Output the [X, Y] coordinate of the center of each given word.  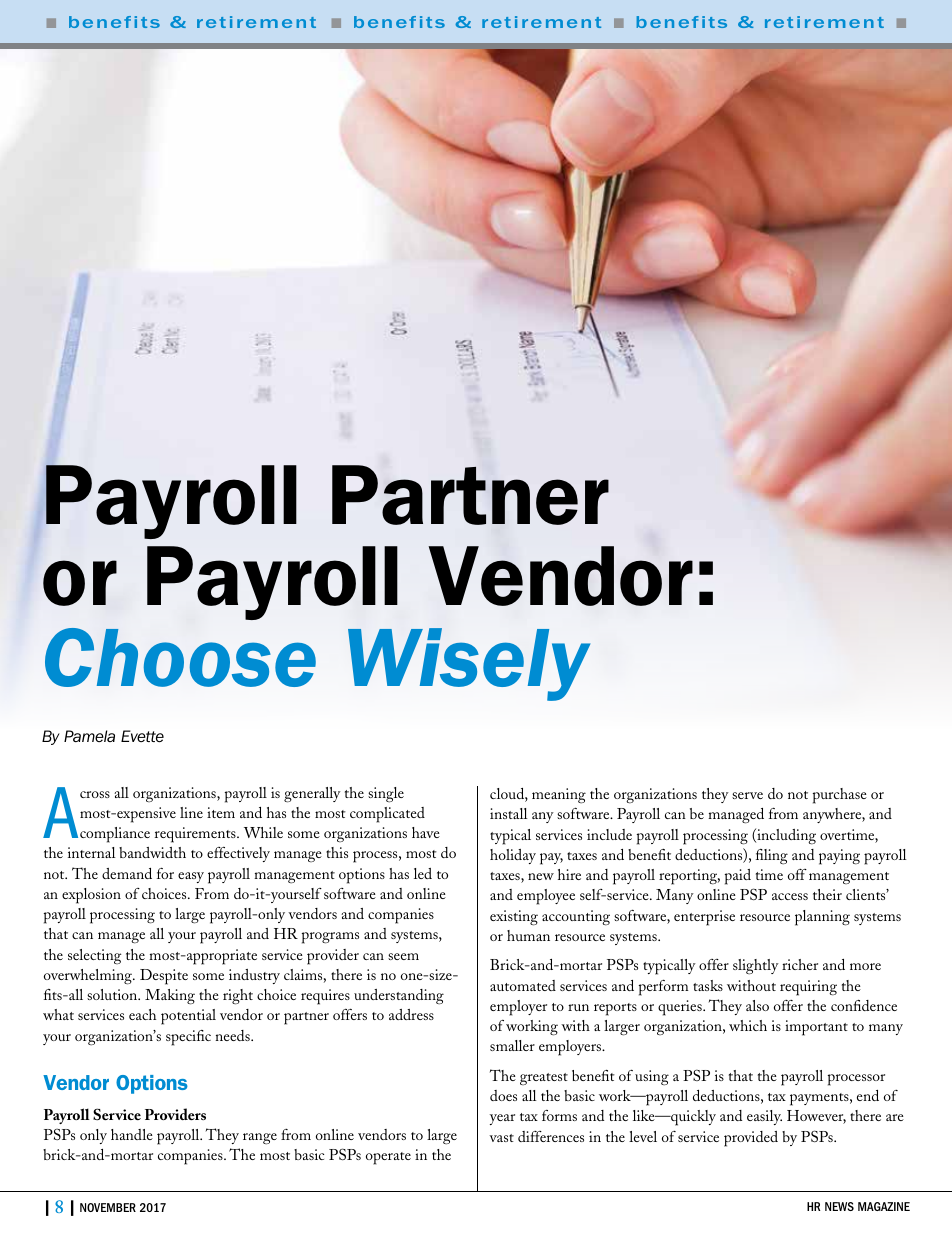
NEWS [839, 1206]
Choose [180, 657]
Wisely [469, 664]
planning [822, 918]
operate [388, 1158]
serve [747, 795]
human [528, 935]
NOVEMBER [108, 1207]
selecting [94, 956]
